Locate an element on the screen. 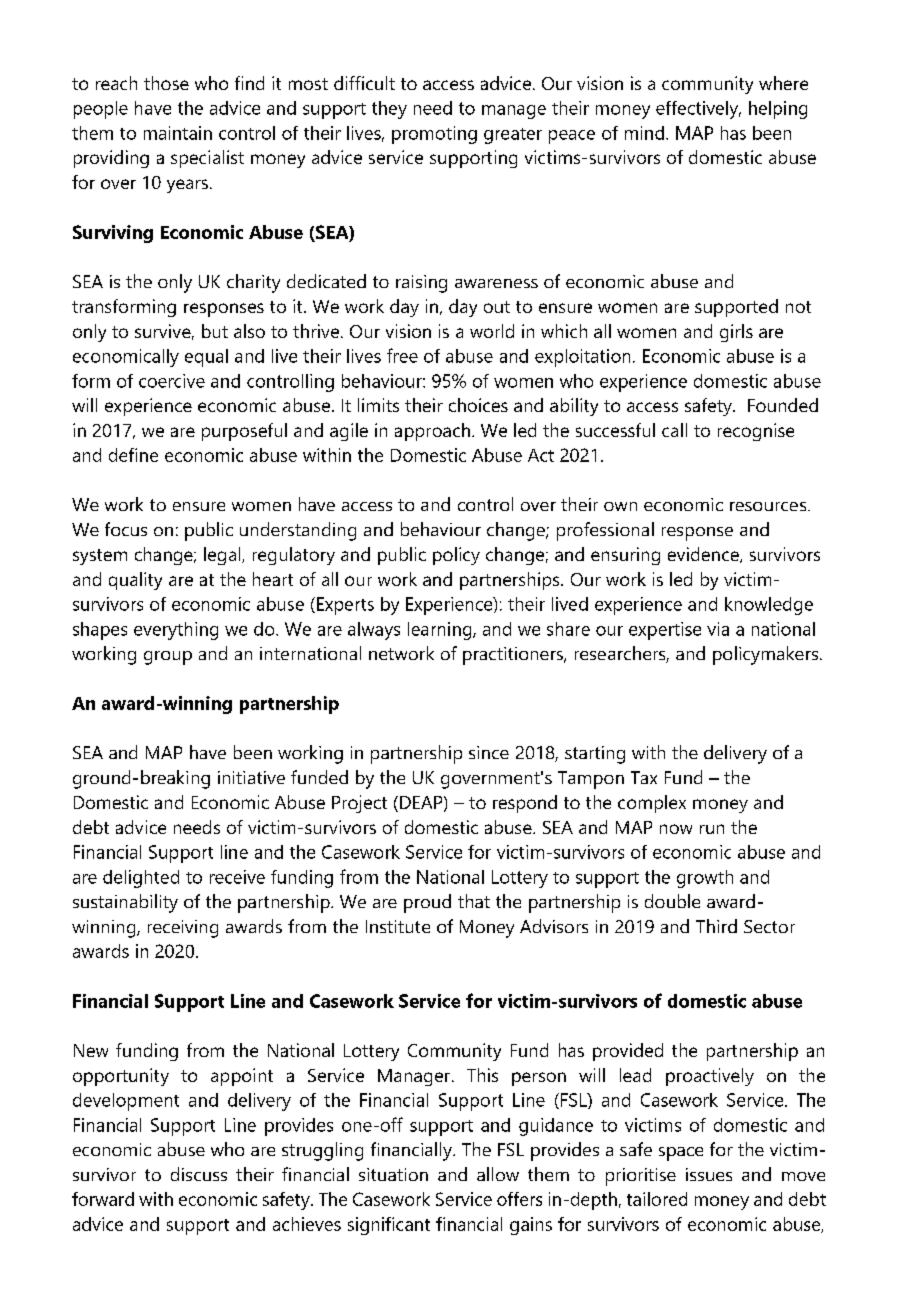 This screenshot has height=1308, width=924. everything is located at coordinates (176, 631).
